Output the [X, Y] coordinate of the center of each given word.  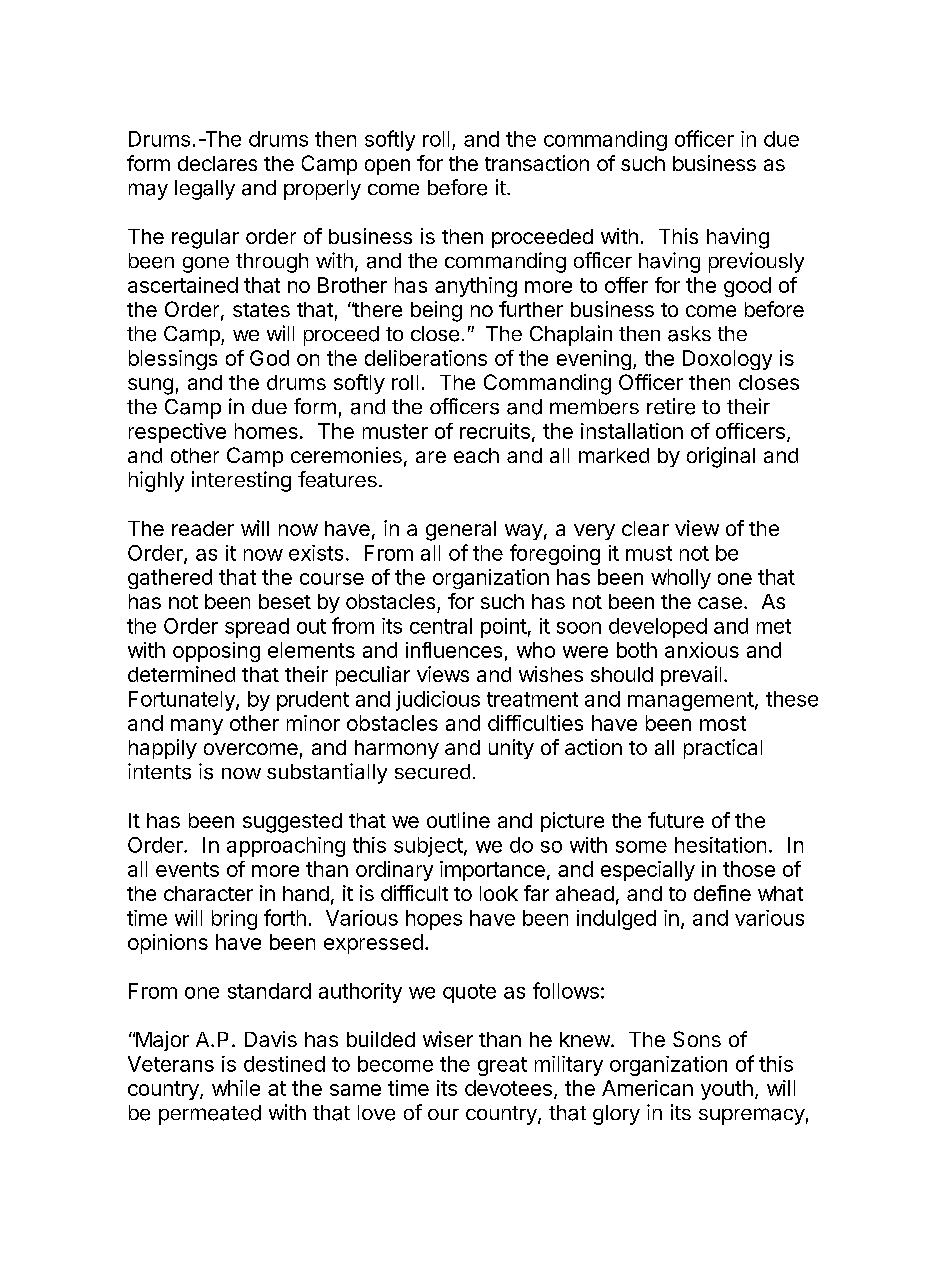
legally [205, 190]
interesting [241, 481]
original [721, 457]
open [387, 167]
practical [723, 749]
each [476, 455]
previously [756, 262]
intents [159, 771]
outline [458, 820]
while [236, 1088]
